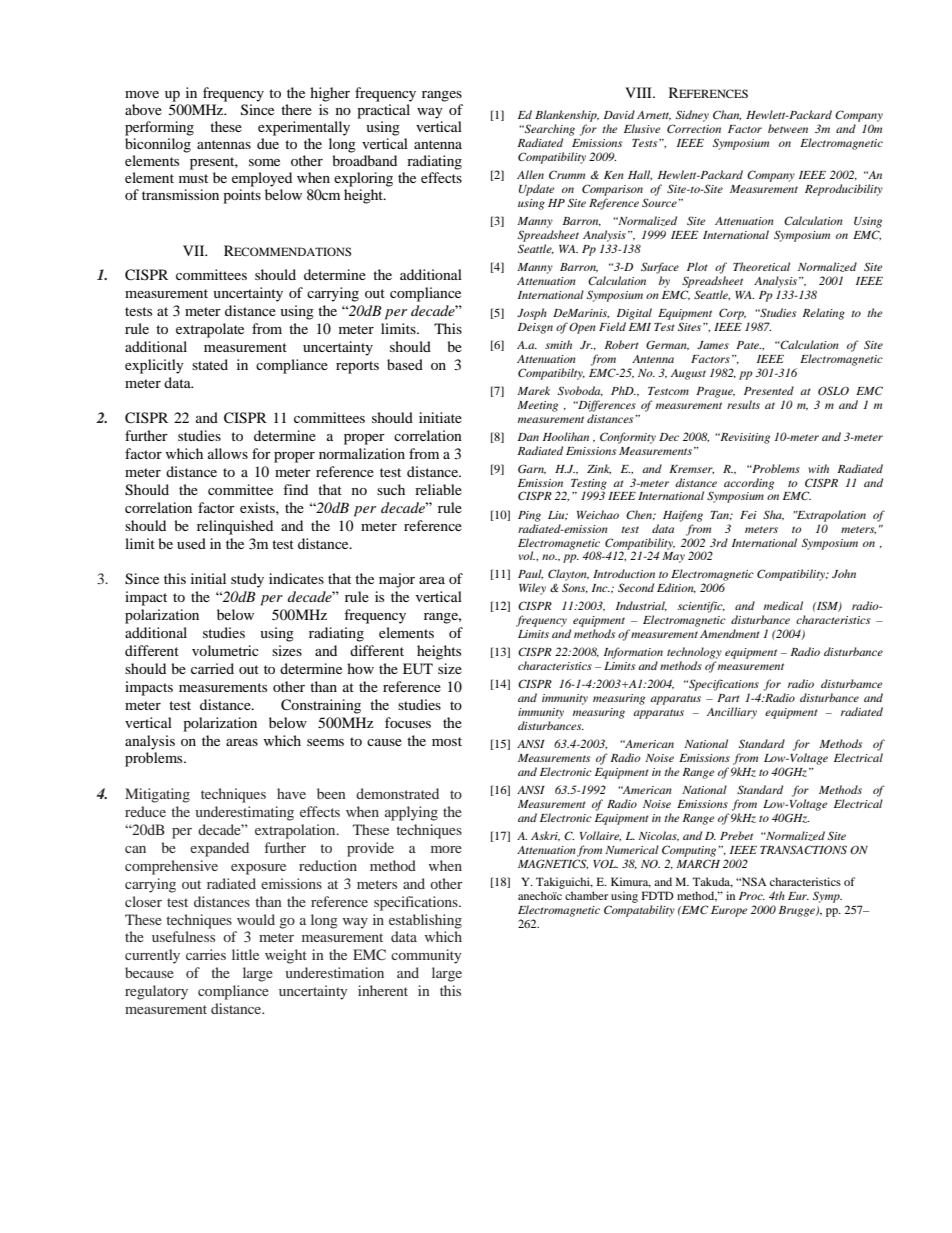  Describe the element at coordinates (728, 698) in the image. I see `Part` at that location.
